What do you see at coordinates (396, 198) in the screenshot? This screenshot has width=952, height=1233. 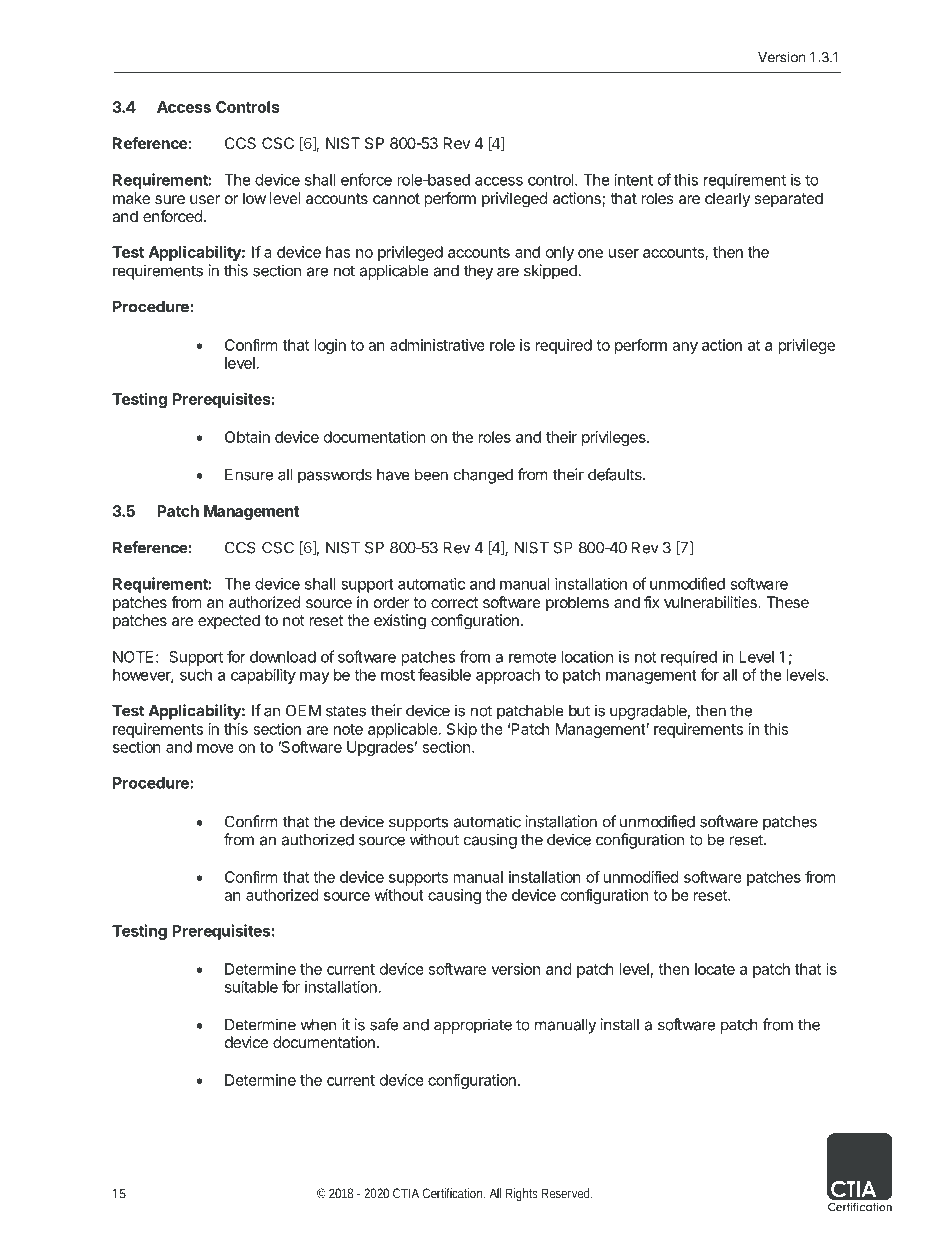 I see `cannot` at bounding box center [396, 198].
